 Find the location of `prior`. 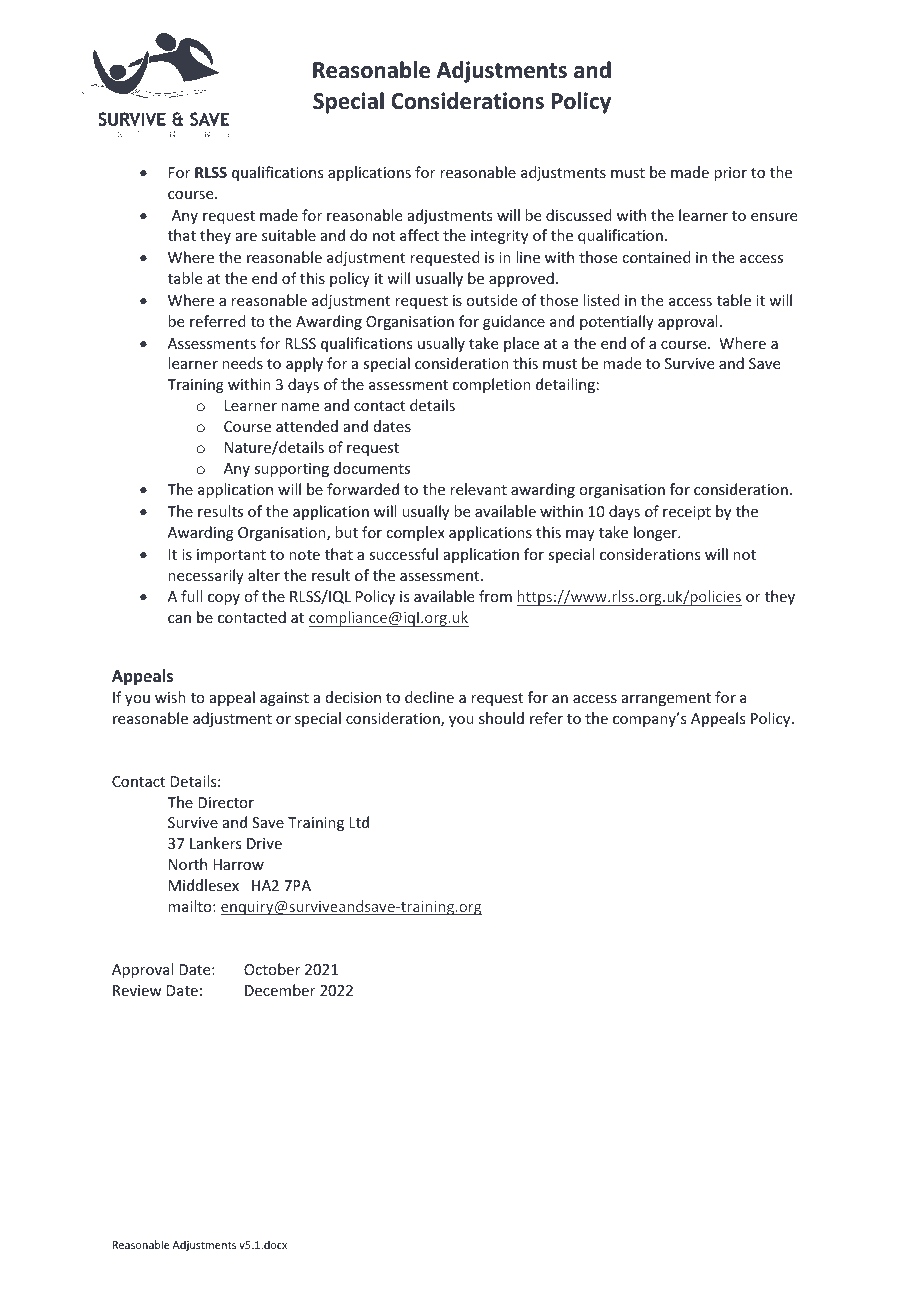

prior is located at coordinates (730, 174).
